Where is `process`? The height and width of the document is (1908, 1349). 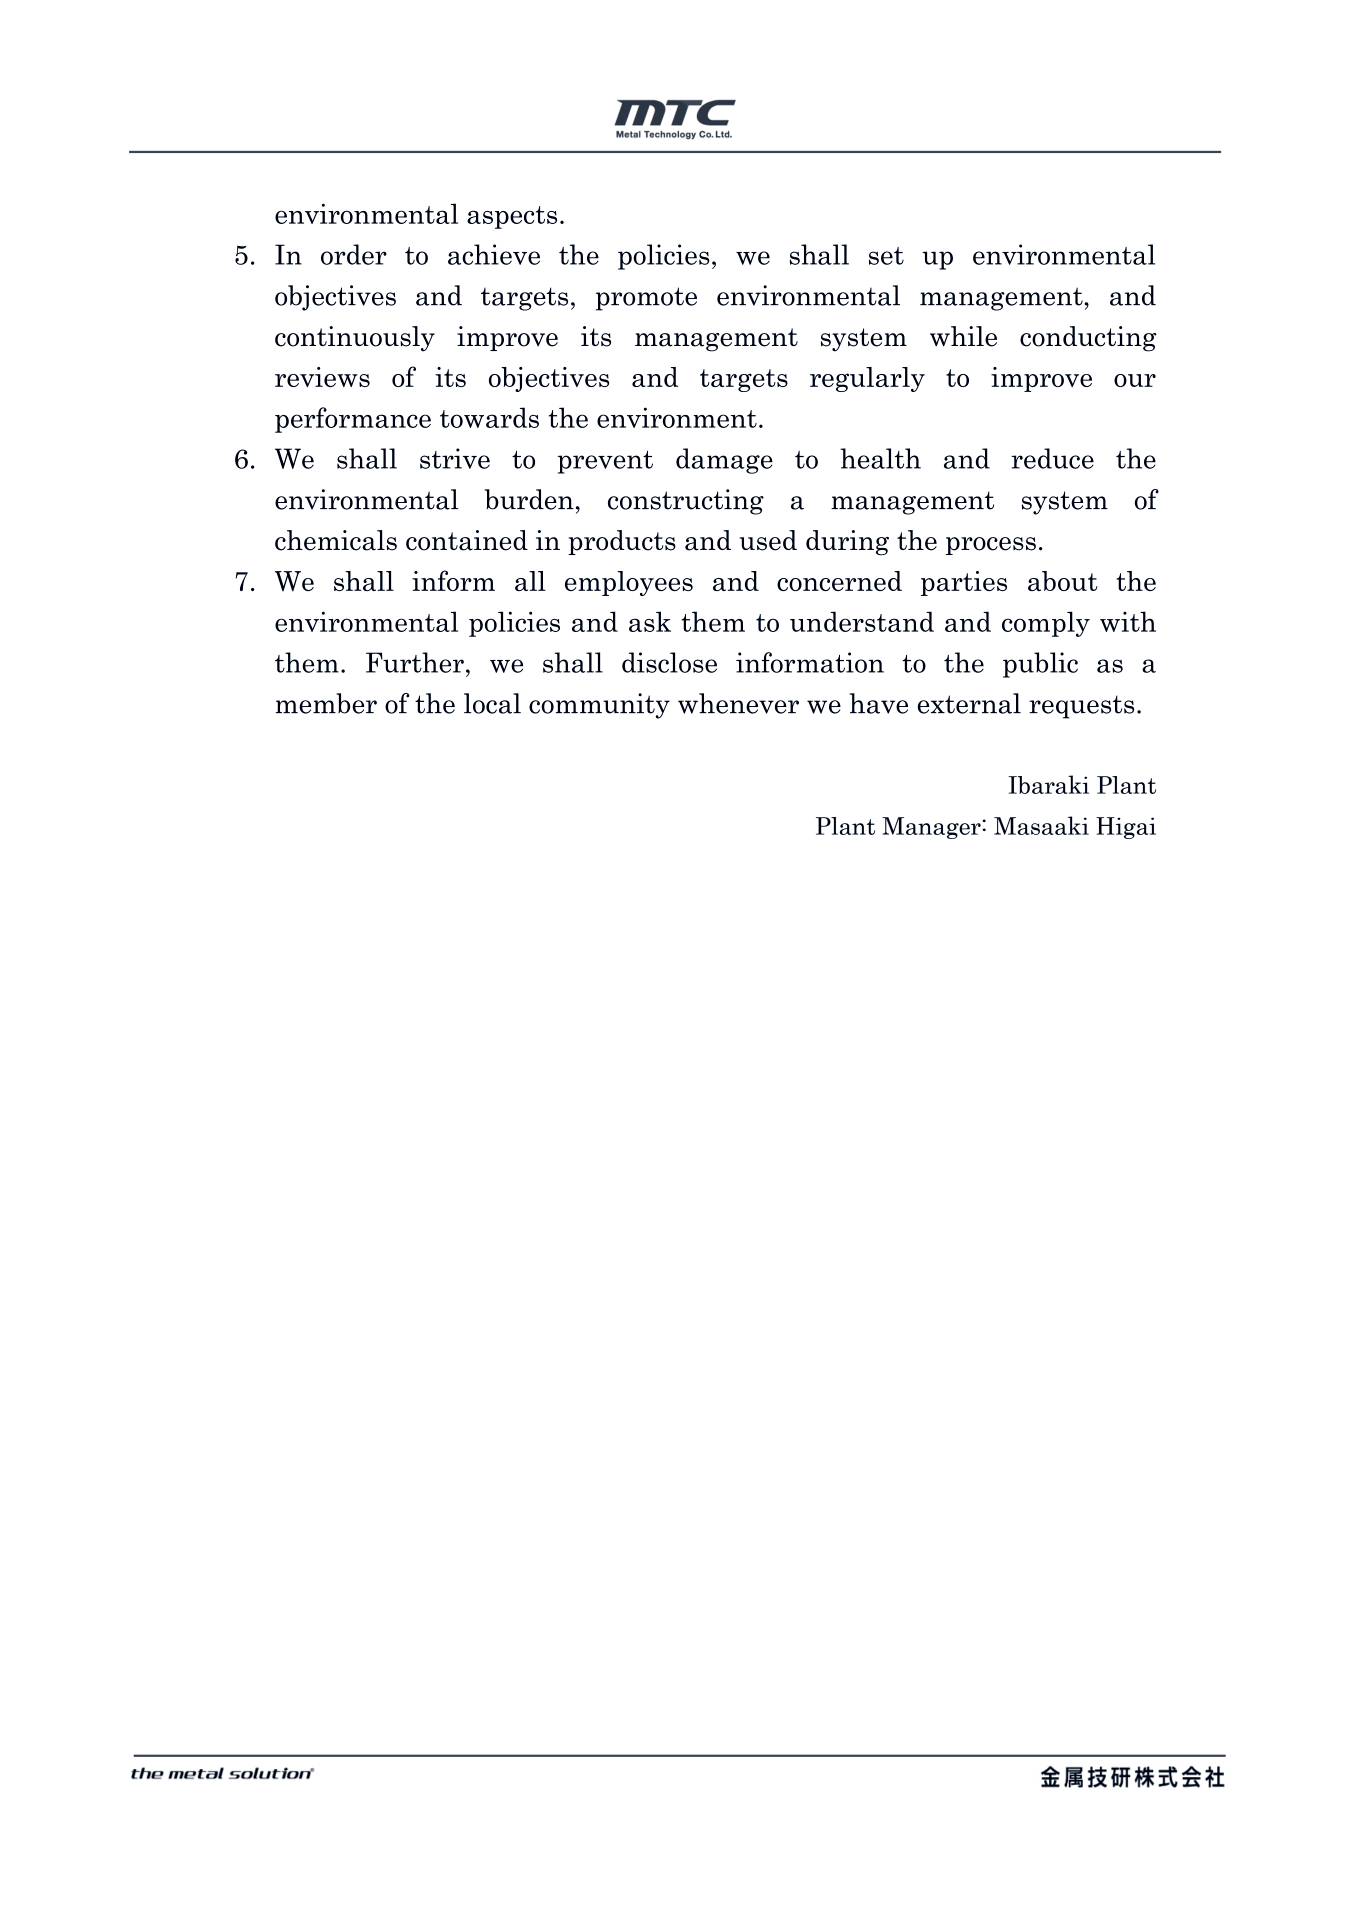
process is located at coordinates (991, 546).
